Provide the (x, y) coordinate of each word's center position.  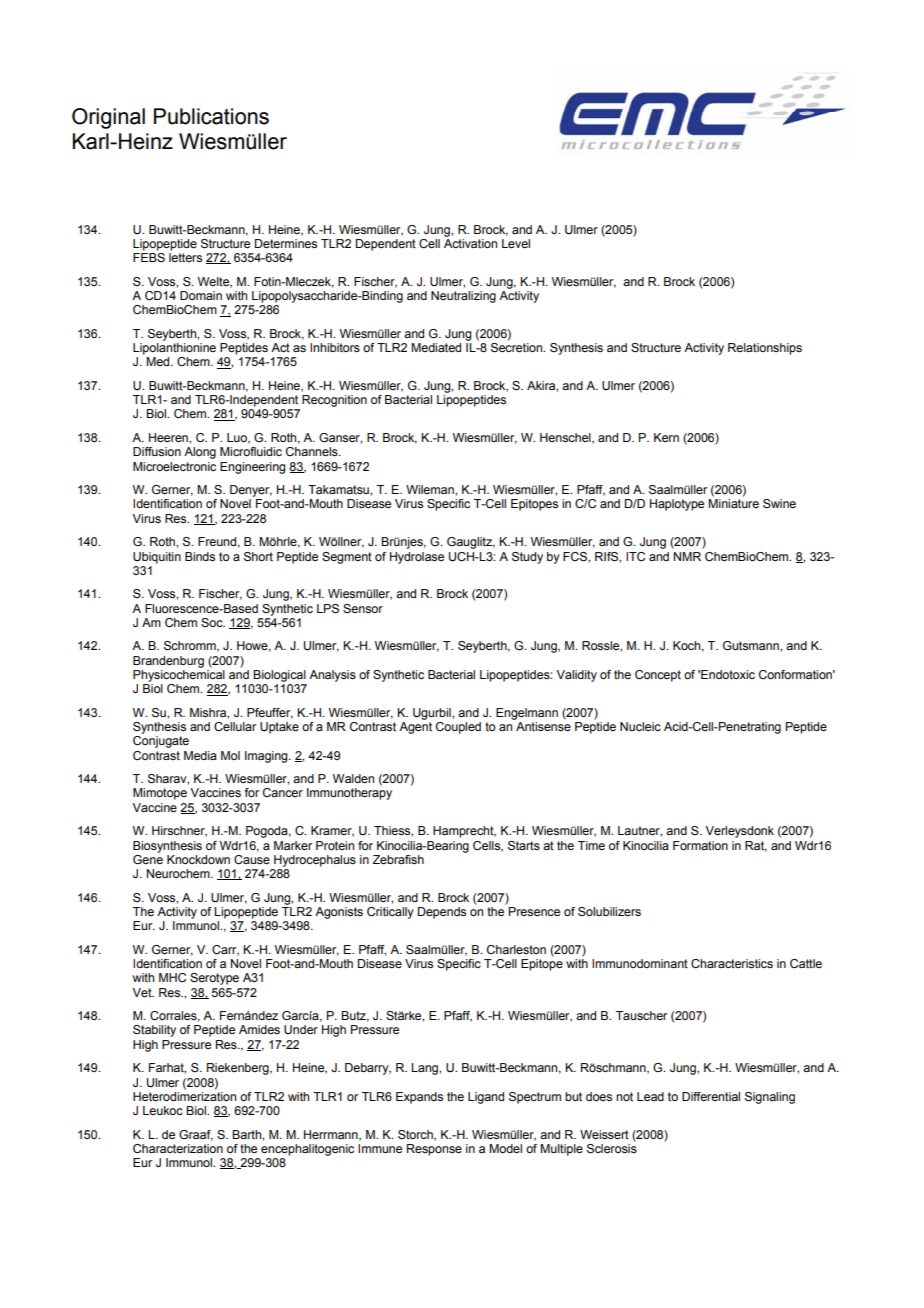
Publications (211, 116)
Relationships (765, 349)
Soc (213, 622)
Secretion (518, 348)
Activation (470, 243)
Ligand (486, 1098)
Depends (442, 913)
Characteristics (732, 963)
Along (200, 453)
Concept (658, 676)
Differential (711, 1096)
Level (516, 243)
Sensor (363, 608)
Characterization (178, 1149)
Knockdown (198, 859)
